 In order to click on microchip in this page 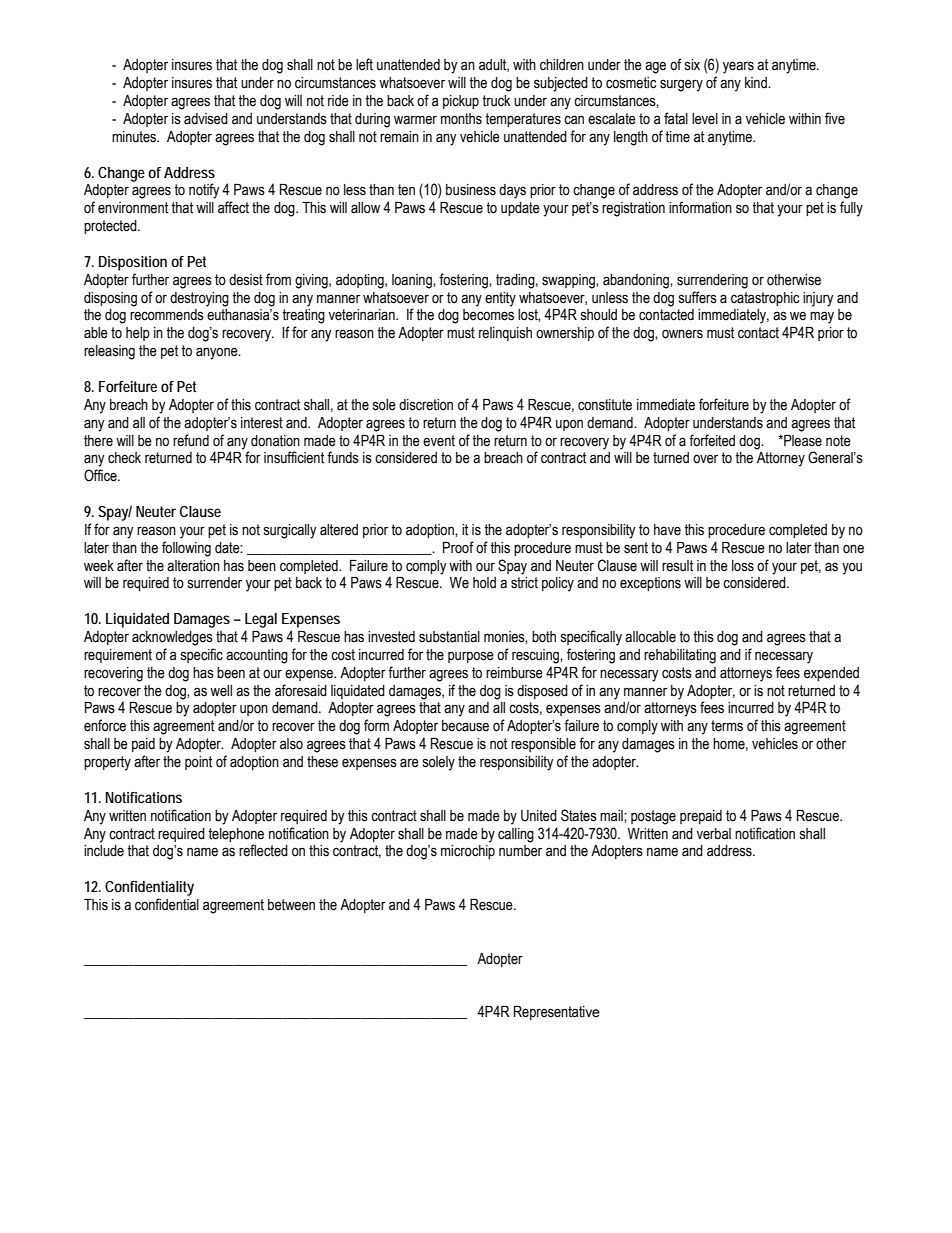, I will do `click(468, 852)`.
